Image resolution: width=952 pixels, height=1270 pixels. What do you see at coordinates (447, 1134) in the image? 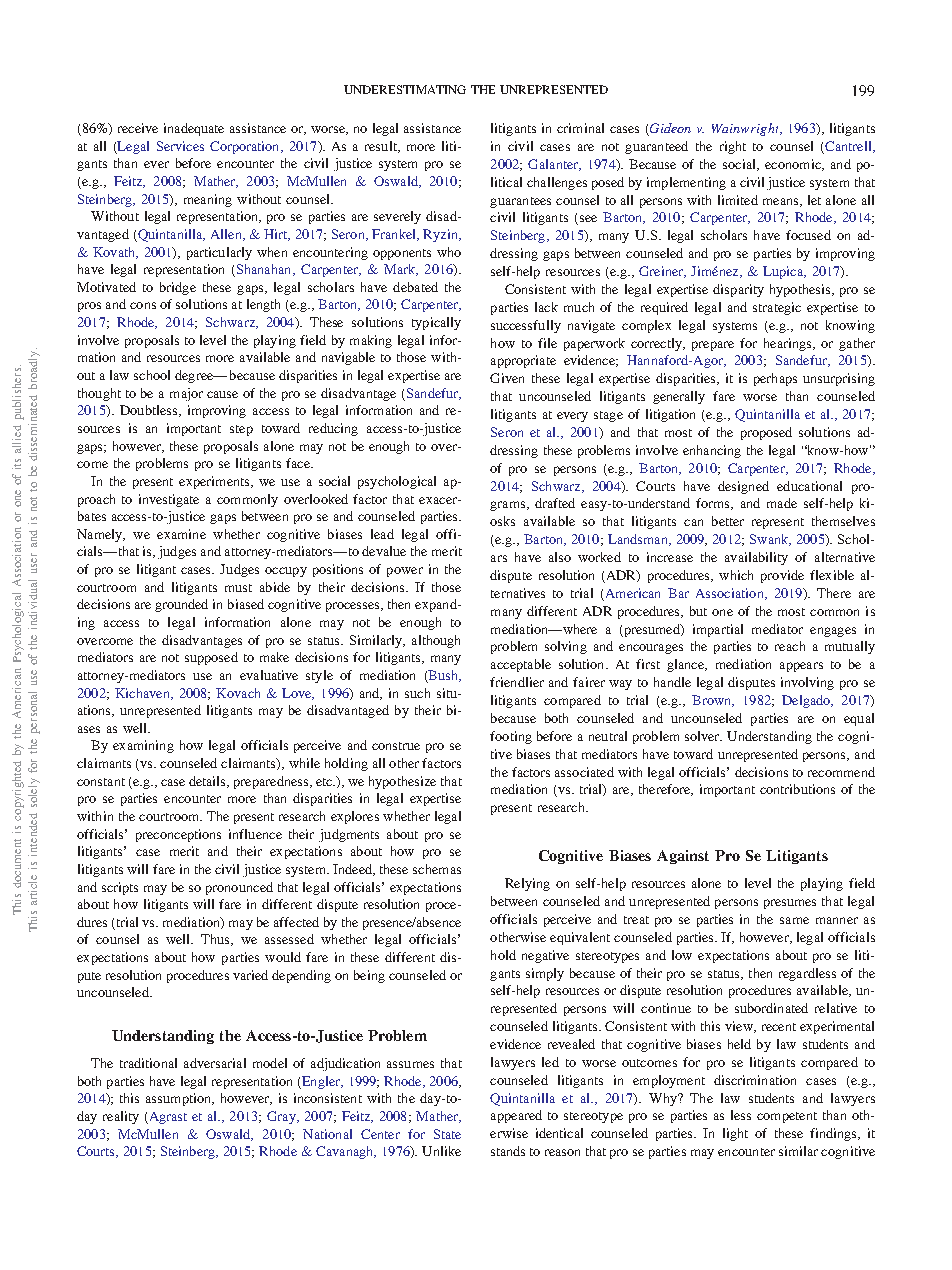
I see `State` at bounding box center [447, 1134].
